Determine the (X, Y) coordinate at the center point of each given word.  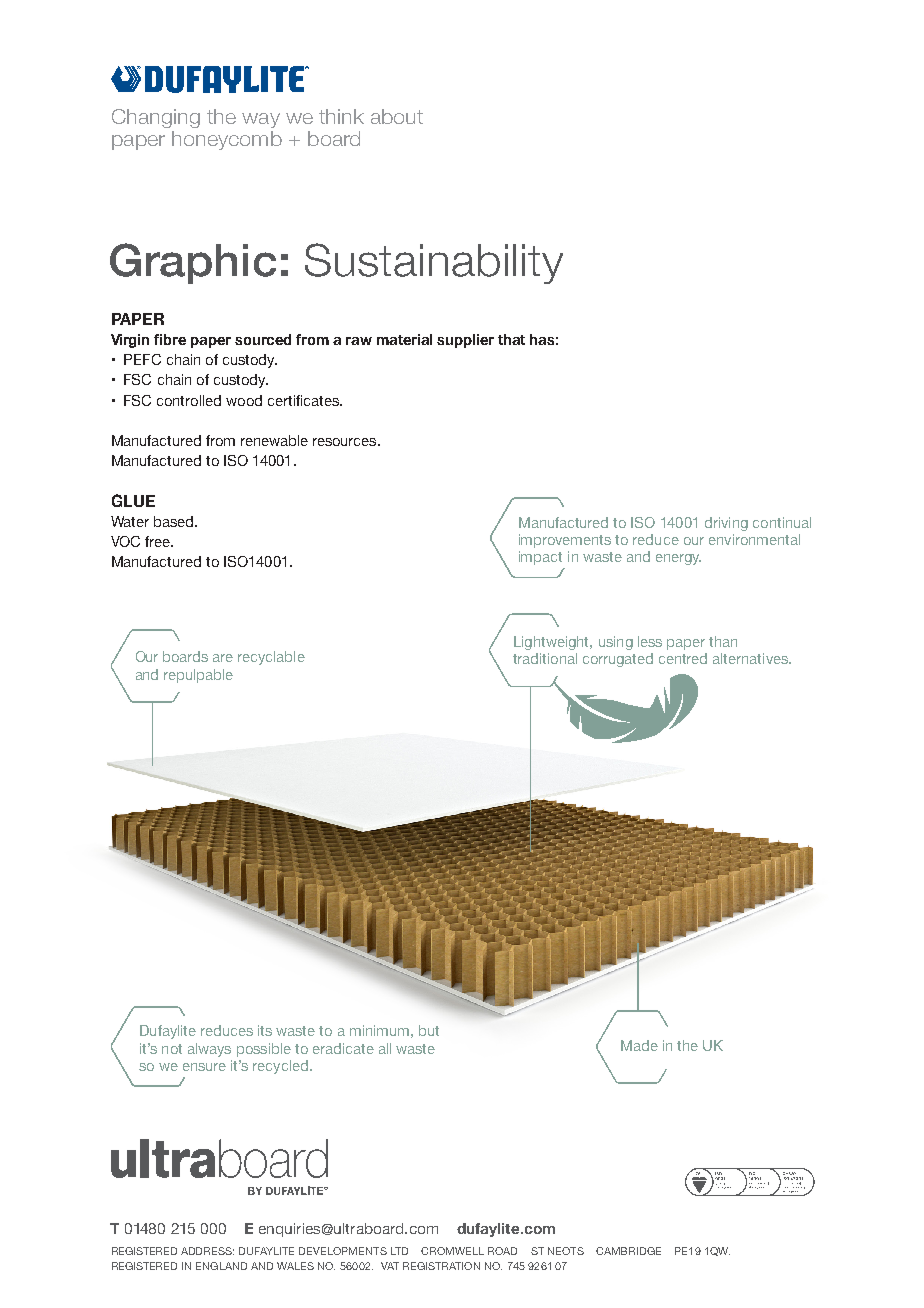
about (397, 116)
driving (726, 524)
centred (683, 658)
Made (639, 1045)
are (223, 658)
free (159, 541)
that (511, 339)
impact (540, 558)
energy (678, 559)
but (429, 1030)
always (209, 1050)
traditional (545, 658)
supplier (465, 341)
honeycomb (227, 140)
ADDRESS (207, 1251)
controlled (189, 400)
